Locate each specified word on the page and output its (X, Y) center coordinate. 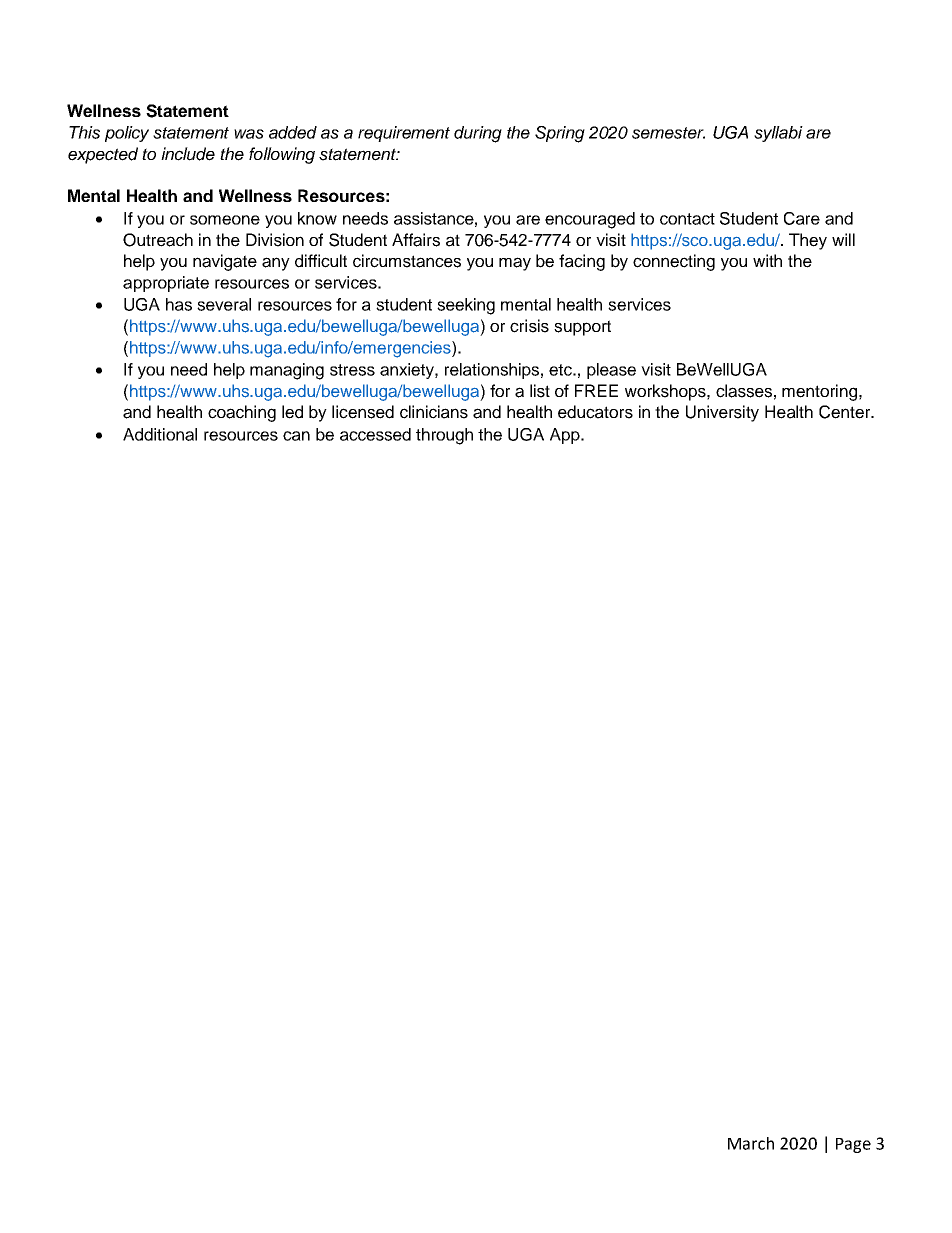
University (722, 413)
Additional (160, 434)
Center (846, 412)
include (188, 154)
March (751, 1143)
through (444, 436)
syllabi (778, 134)
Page (853, 1145)
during (478, 134)
